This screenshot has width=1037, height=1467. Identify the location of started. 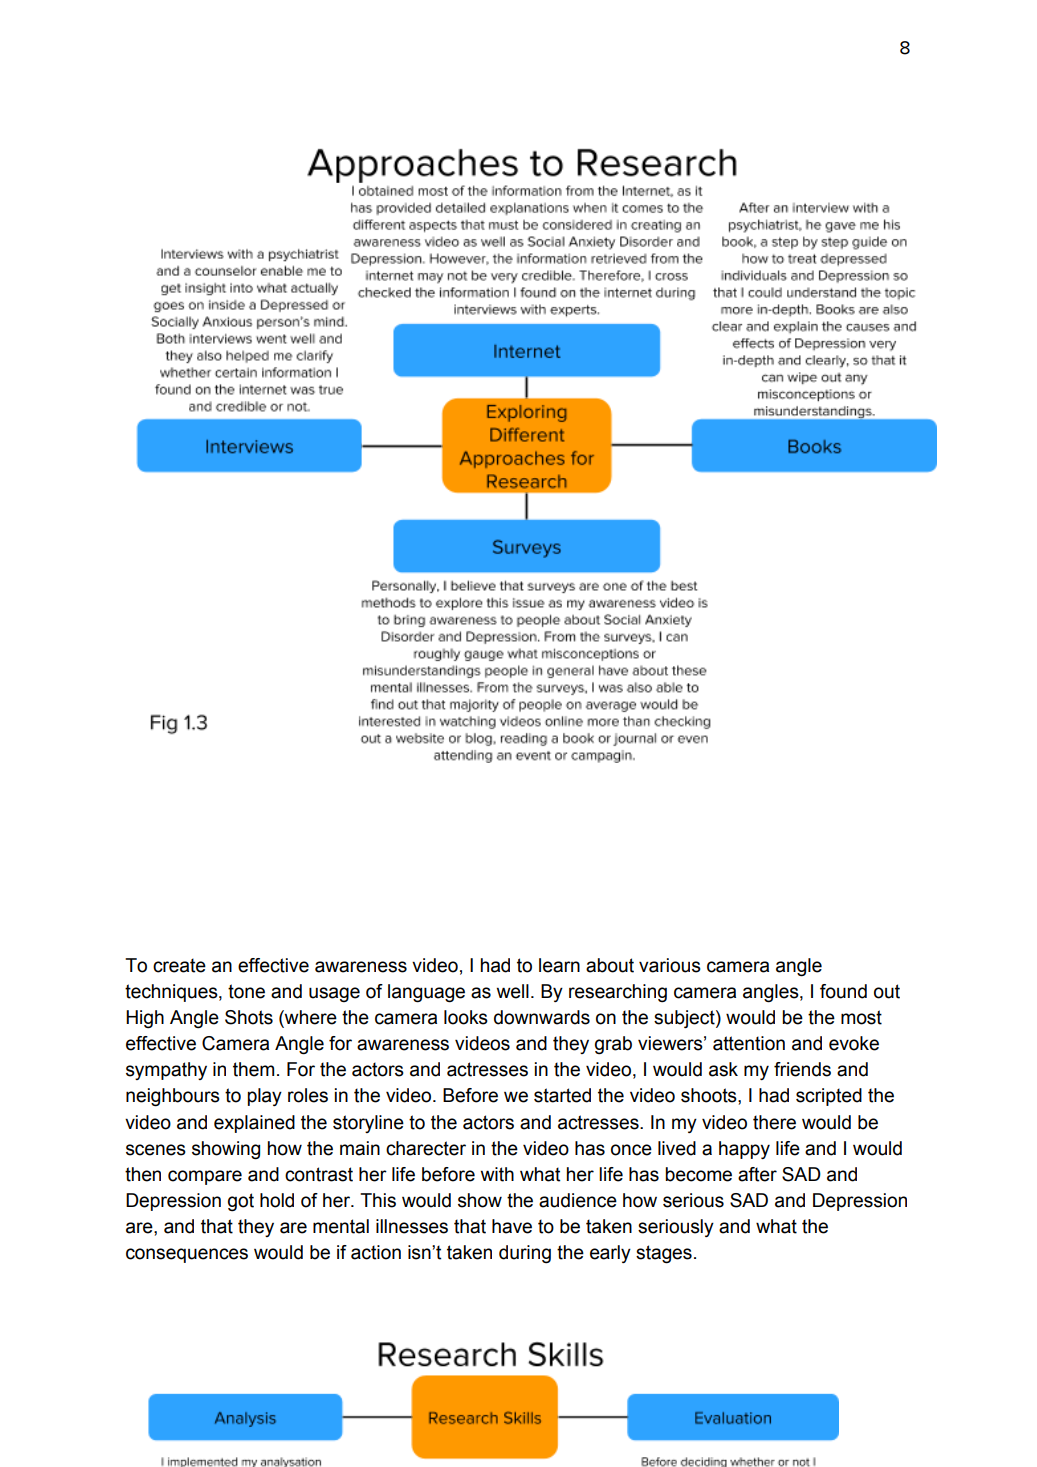
(562, 1095).
